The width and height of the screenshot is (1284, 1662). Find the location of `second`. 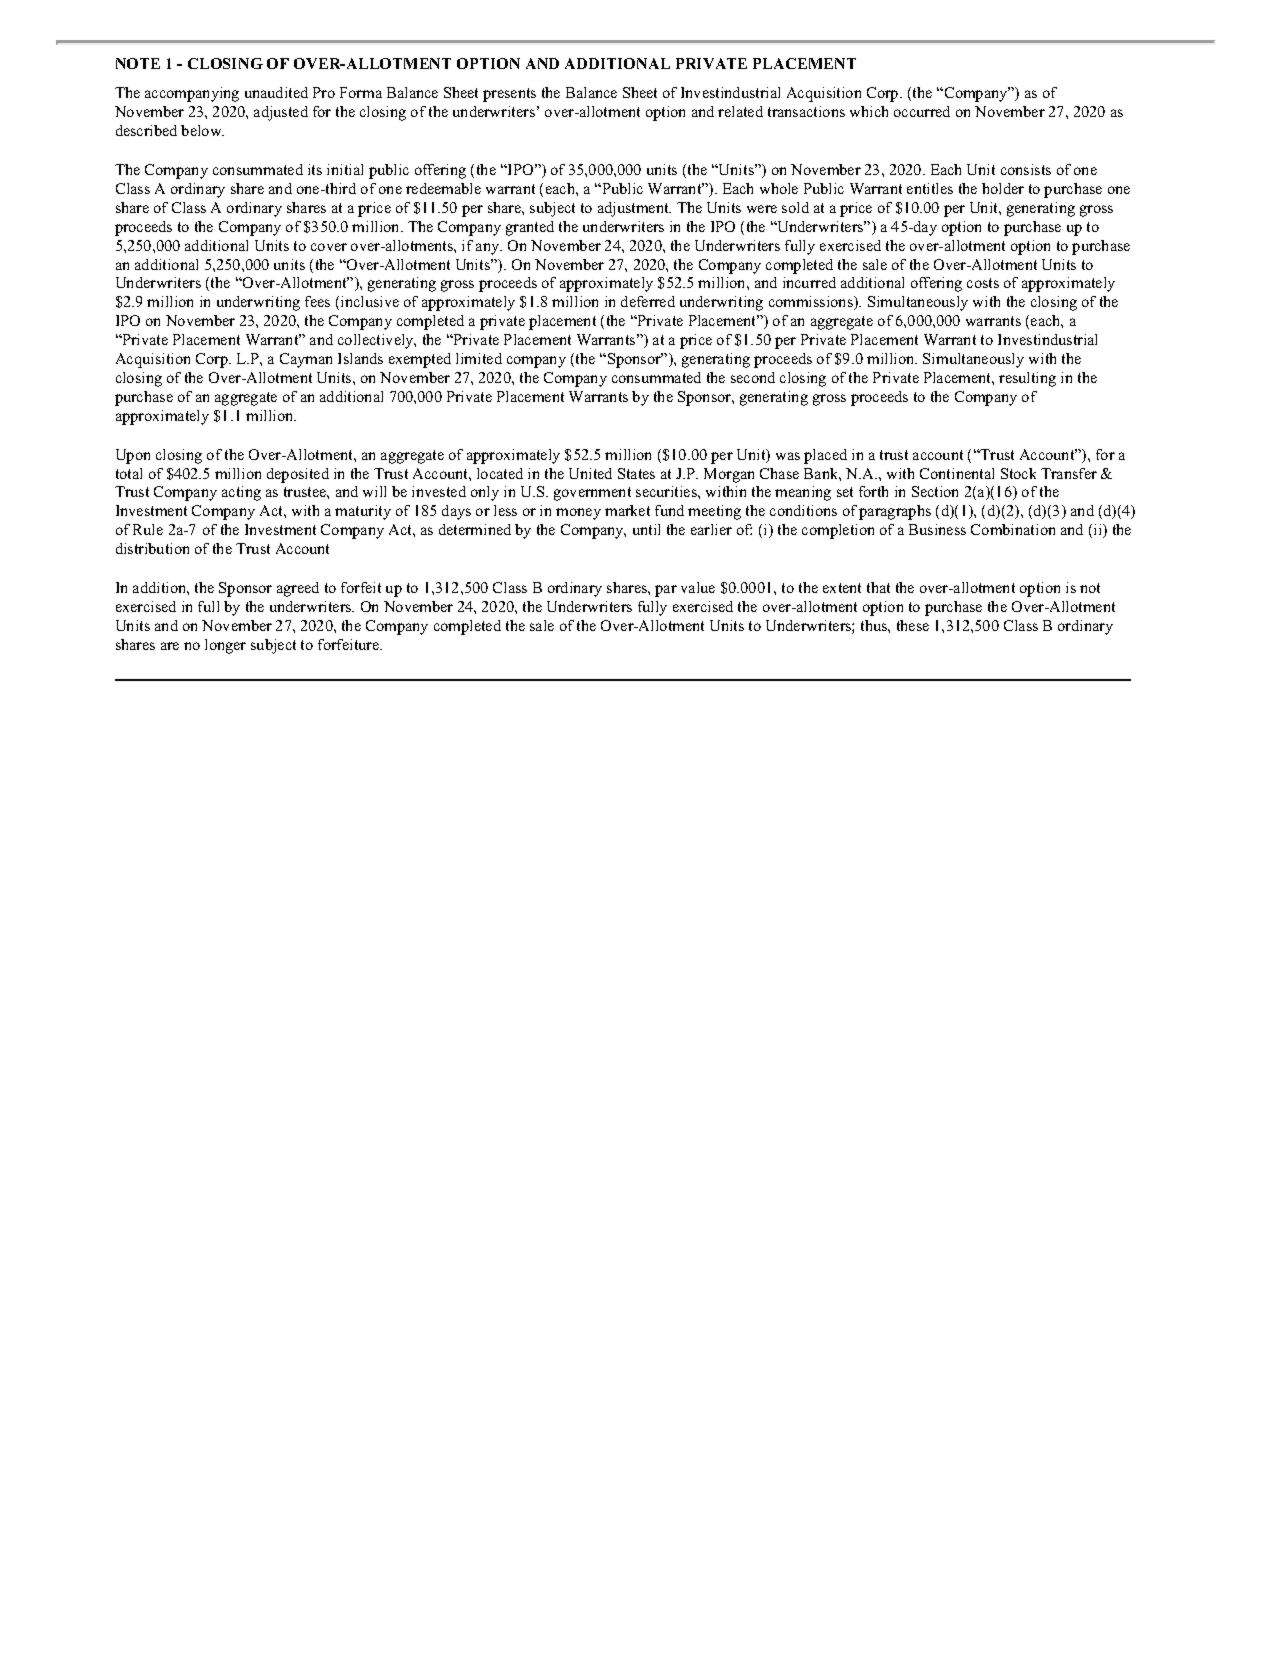

second is located at coordinates (753, 377).
